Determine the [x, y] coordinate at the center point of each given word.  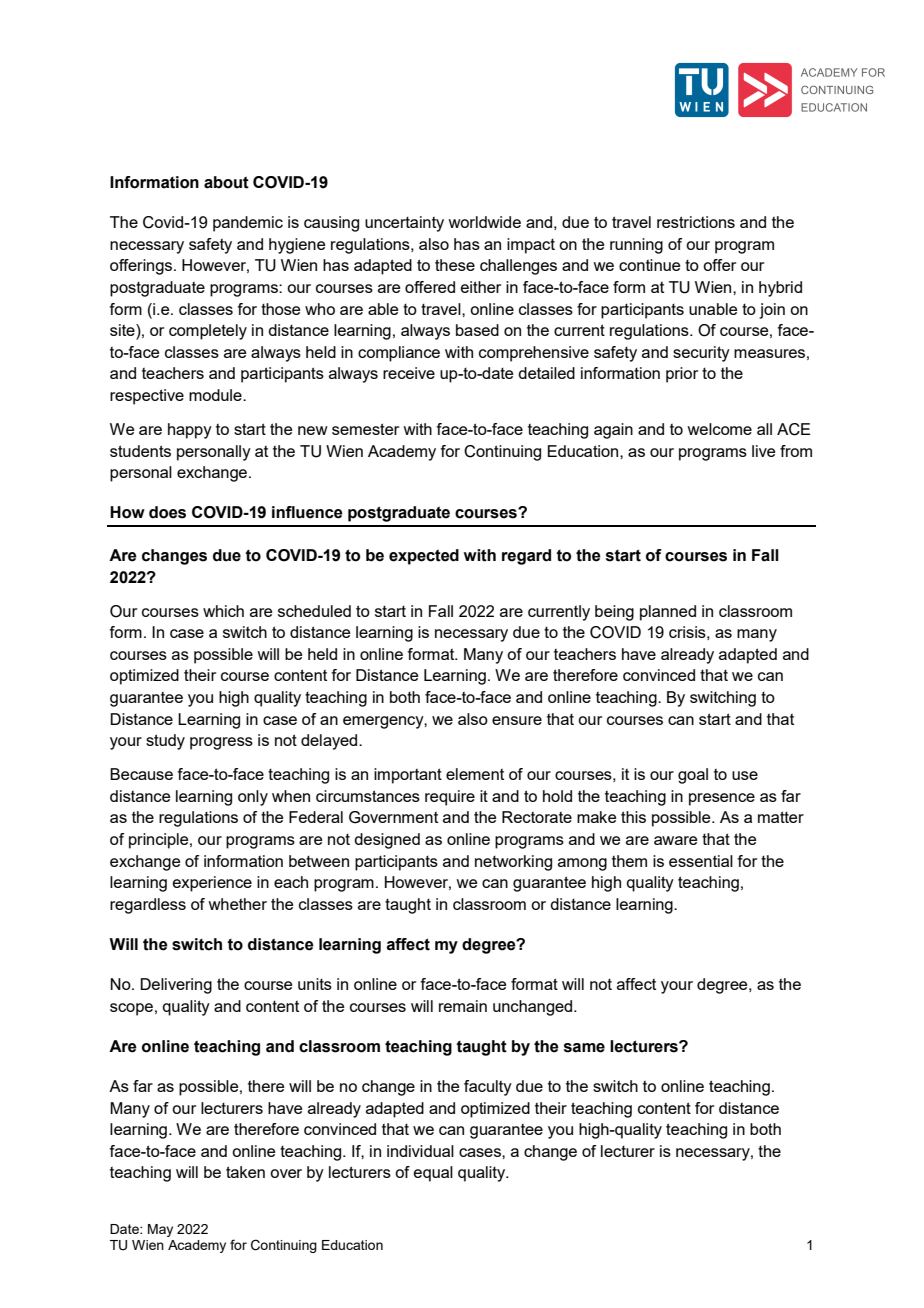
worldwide [484, 222]
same [584, 1048]
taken [245, 1172]
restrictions [696, 222]
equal [433, 1174]
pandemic [248, 224]
